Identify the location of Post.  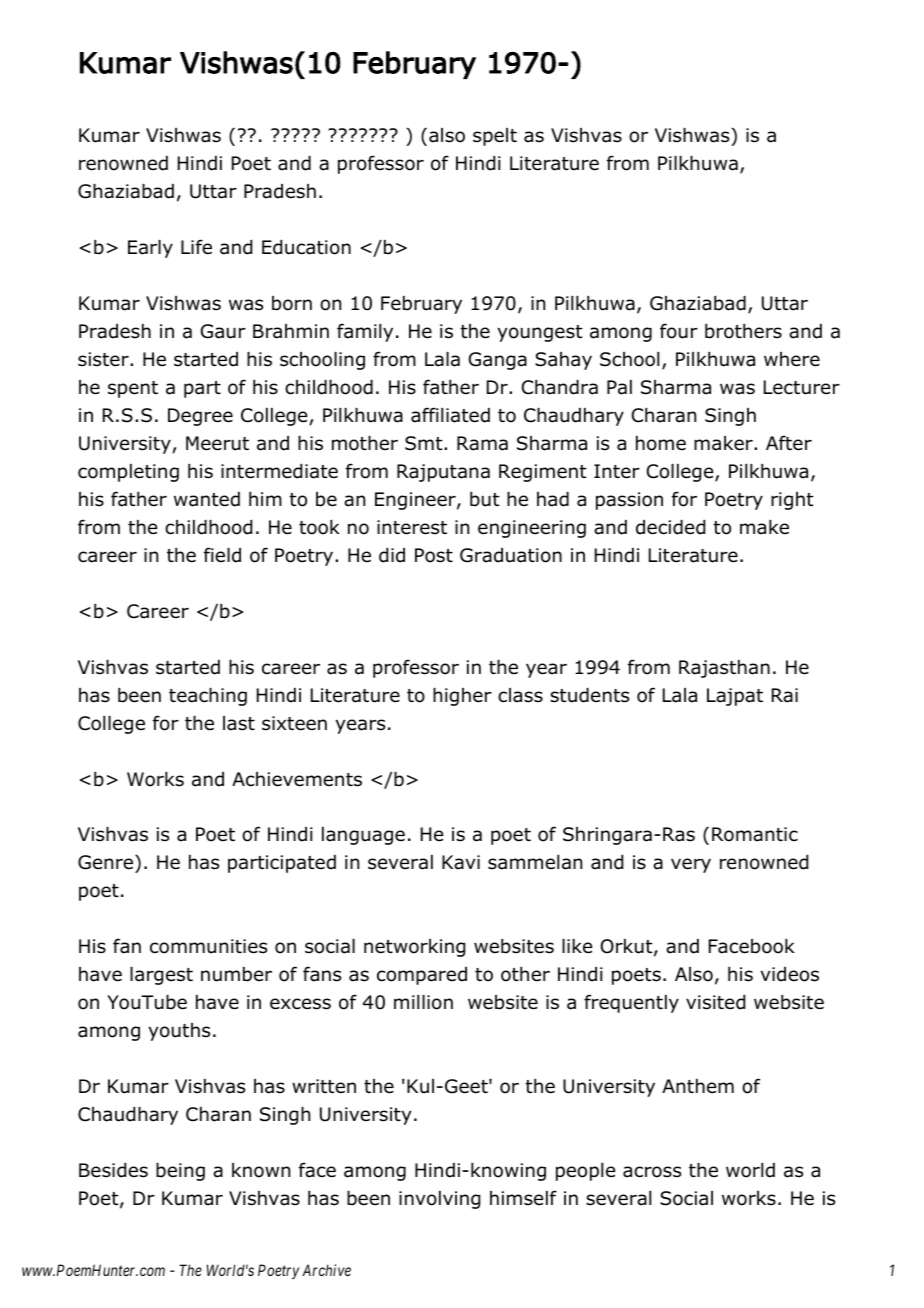
(434, 555).
